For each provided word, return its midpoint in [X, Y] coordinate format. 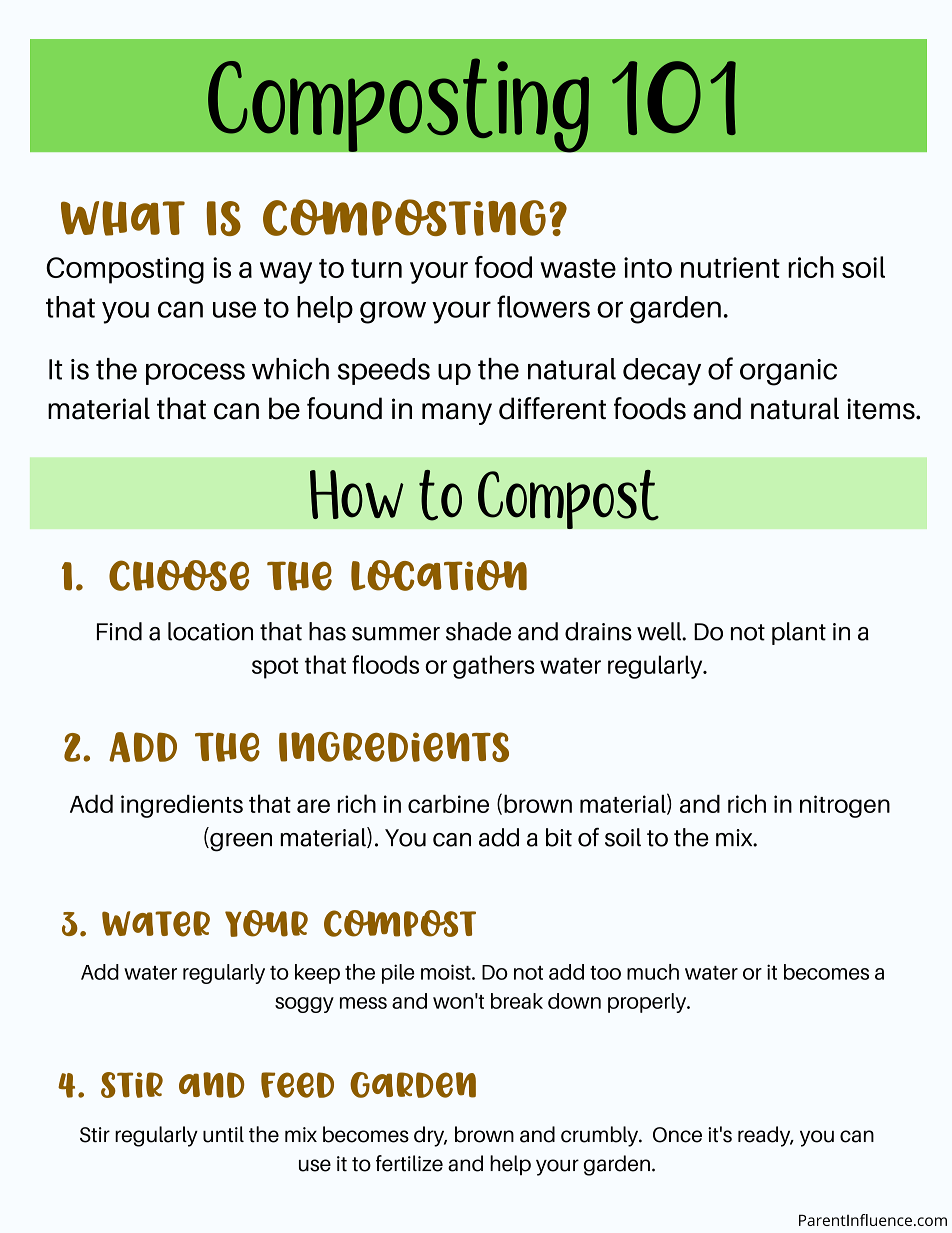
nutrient [730, 267]
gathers [494, 667]
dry [430, 1136]
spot [275, 668]
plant [799, 633]
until [223, 1134]
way [286, 273]
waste [578, 268]
